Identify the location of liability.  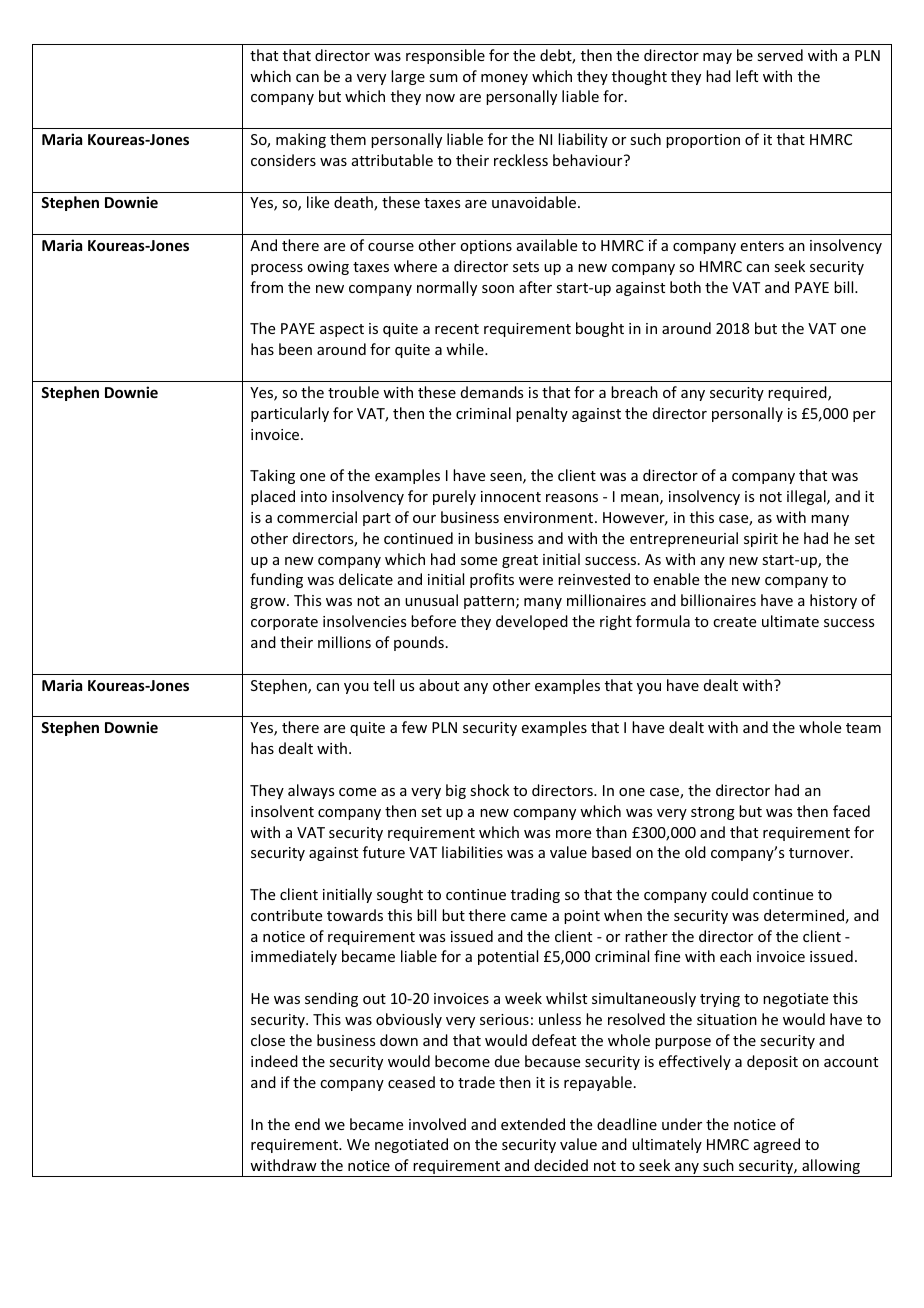
(583, 140).
